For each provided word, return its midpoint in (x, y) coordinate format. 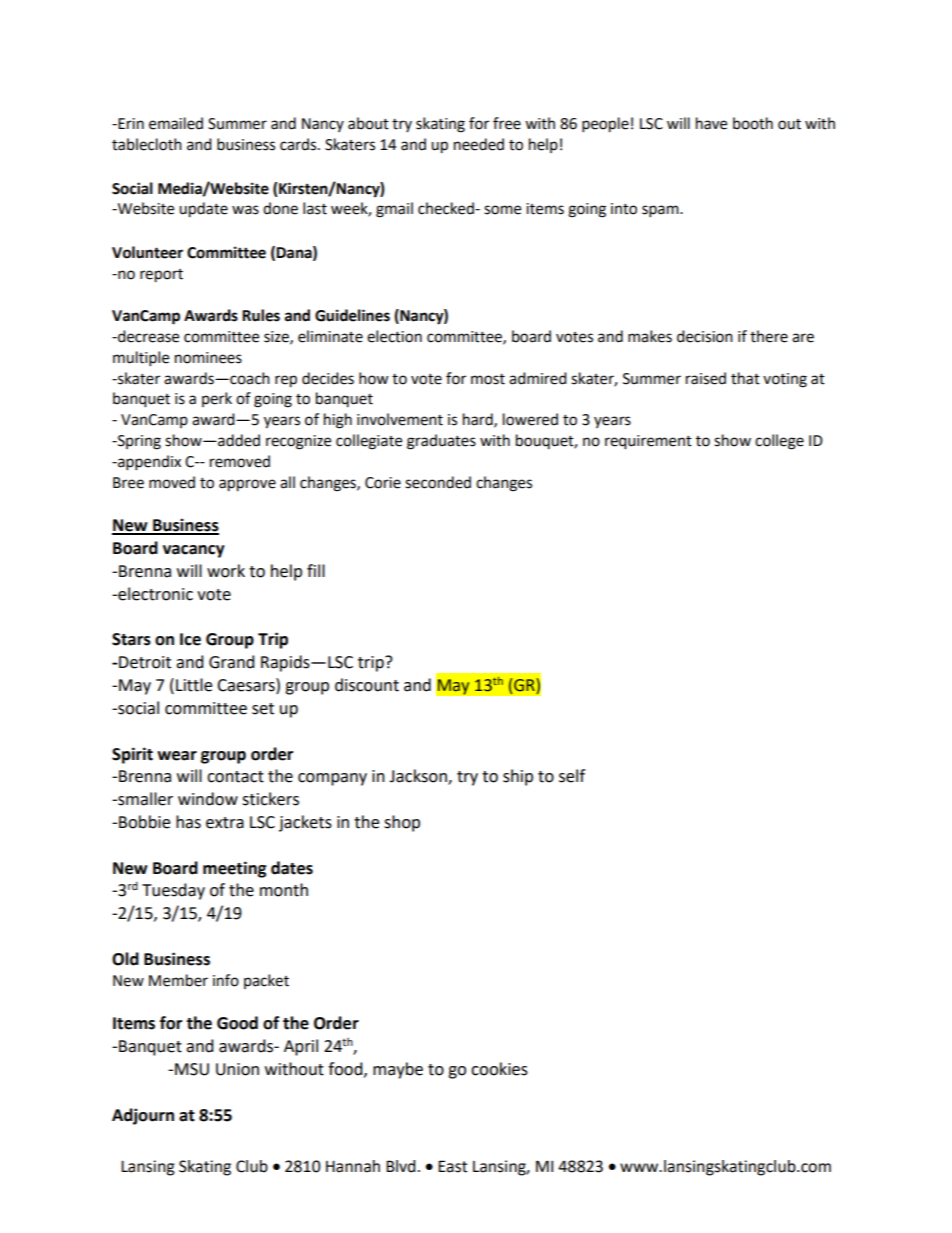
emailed (176, 123)
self (572, 776)
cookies (499, 1069)
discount (367, 685)
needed (479, 144)
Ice (190, 639)
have (711, 123)
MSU (192, 1069)
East (452, 1166)
